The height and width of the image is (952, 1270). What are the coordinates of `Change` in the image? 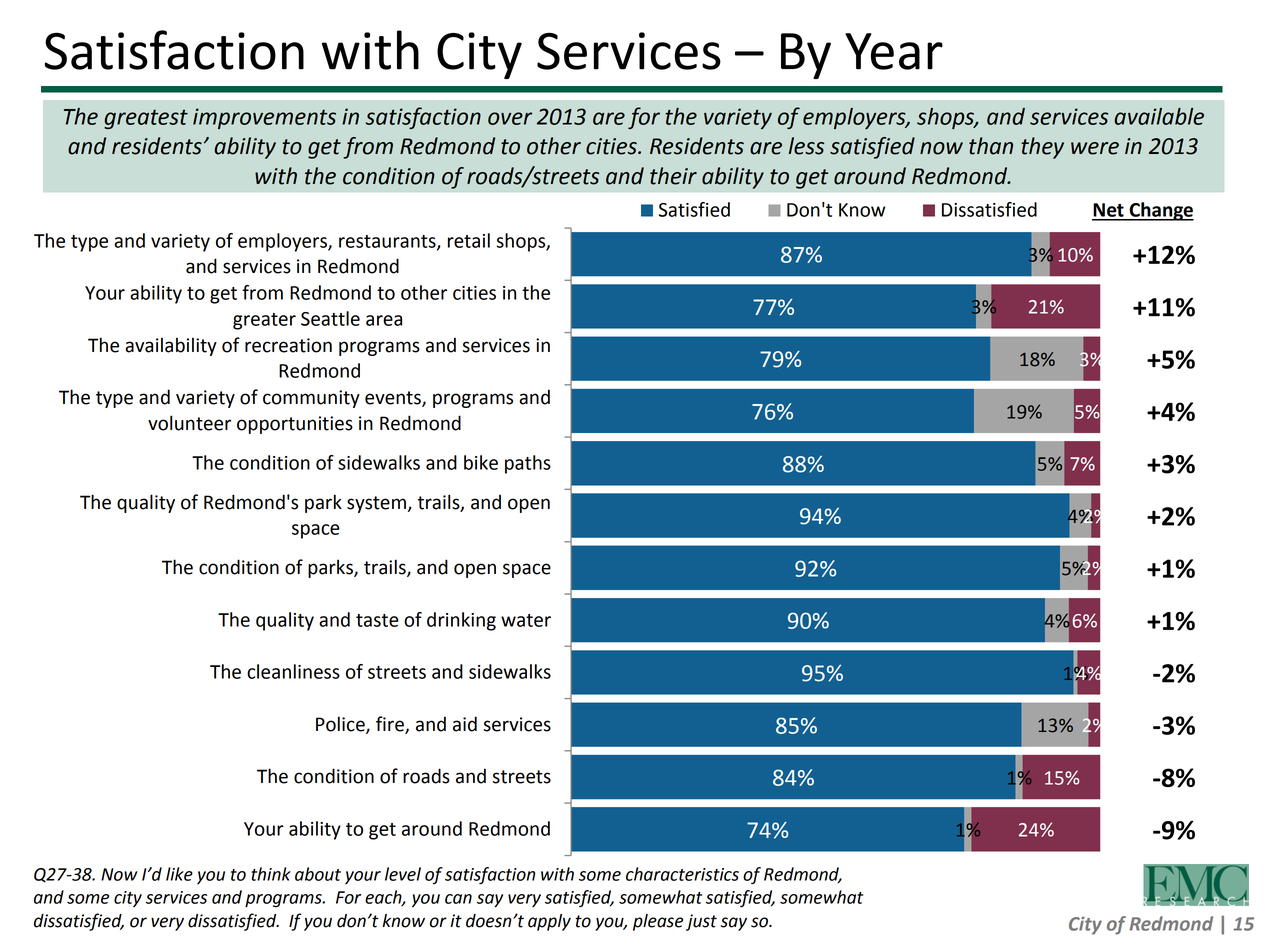 It's located at (1160, 211).
